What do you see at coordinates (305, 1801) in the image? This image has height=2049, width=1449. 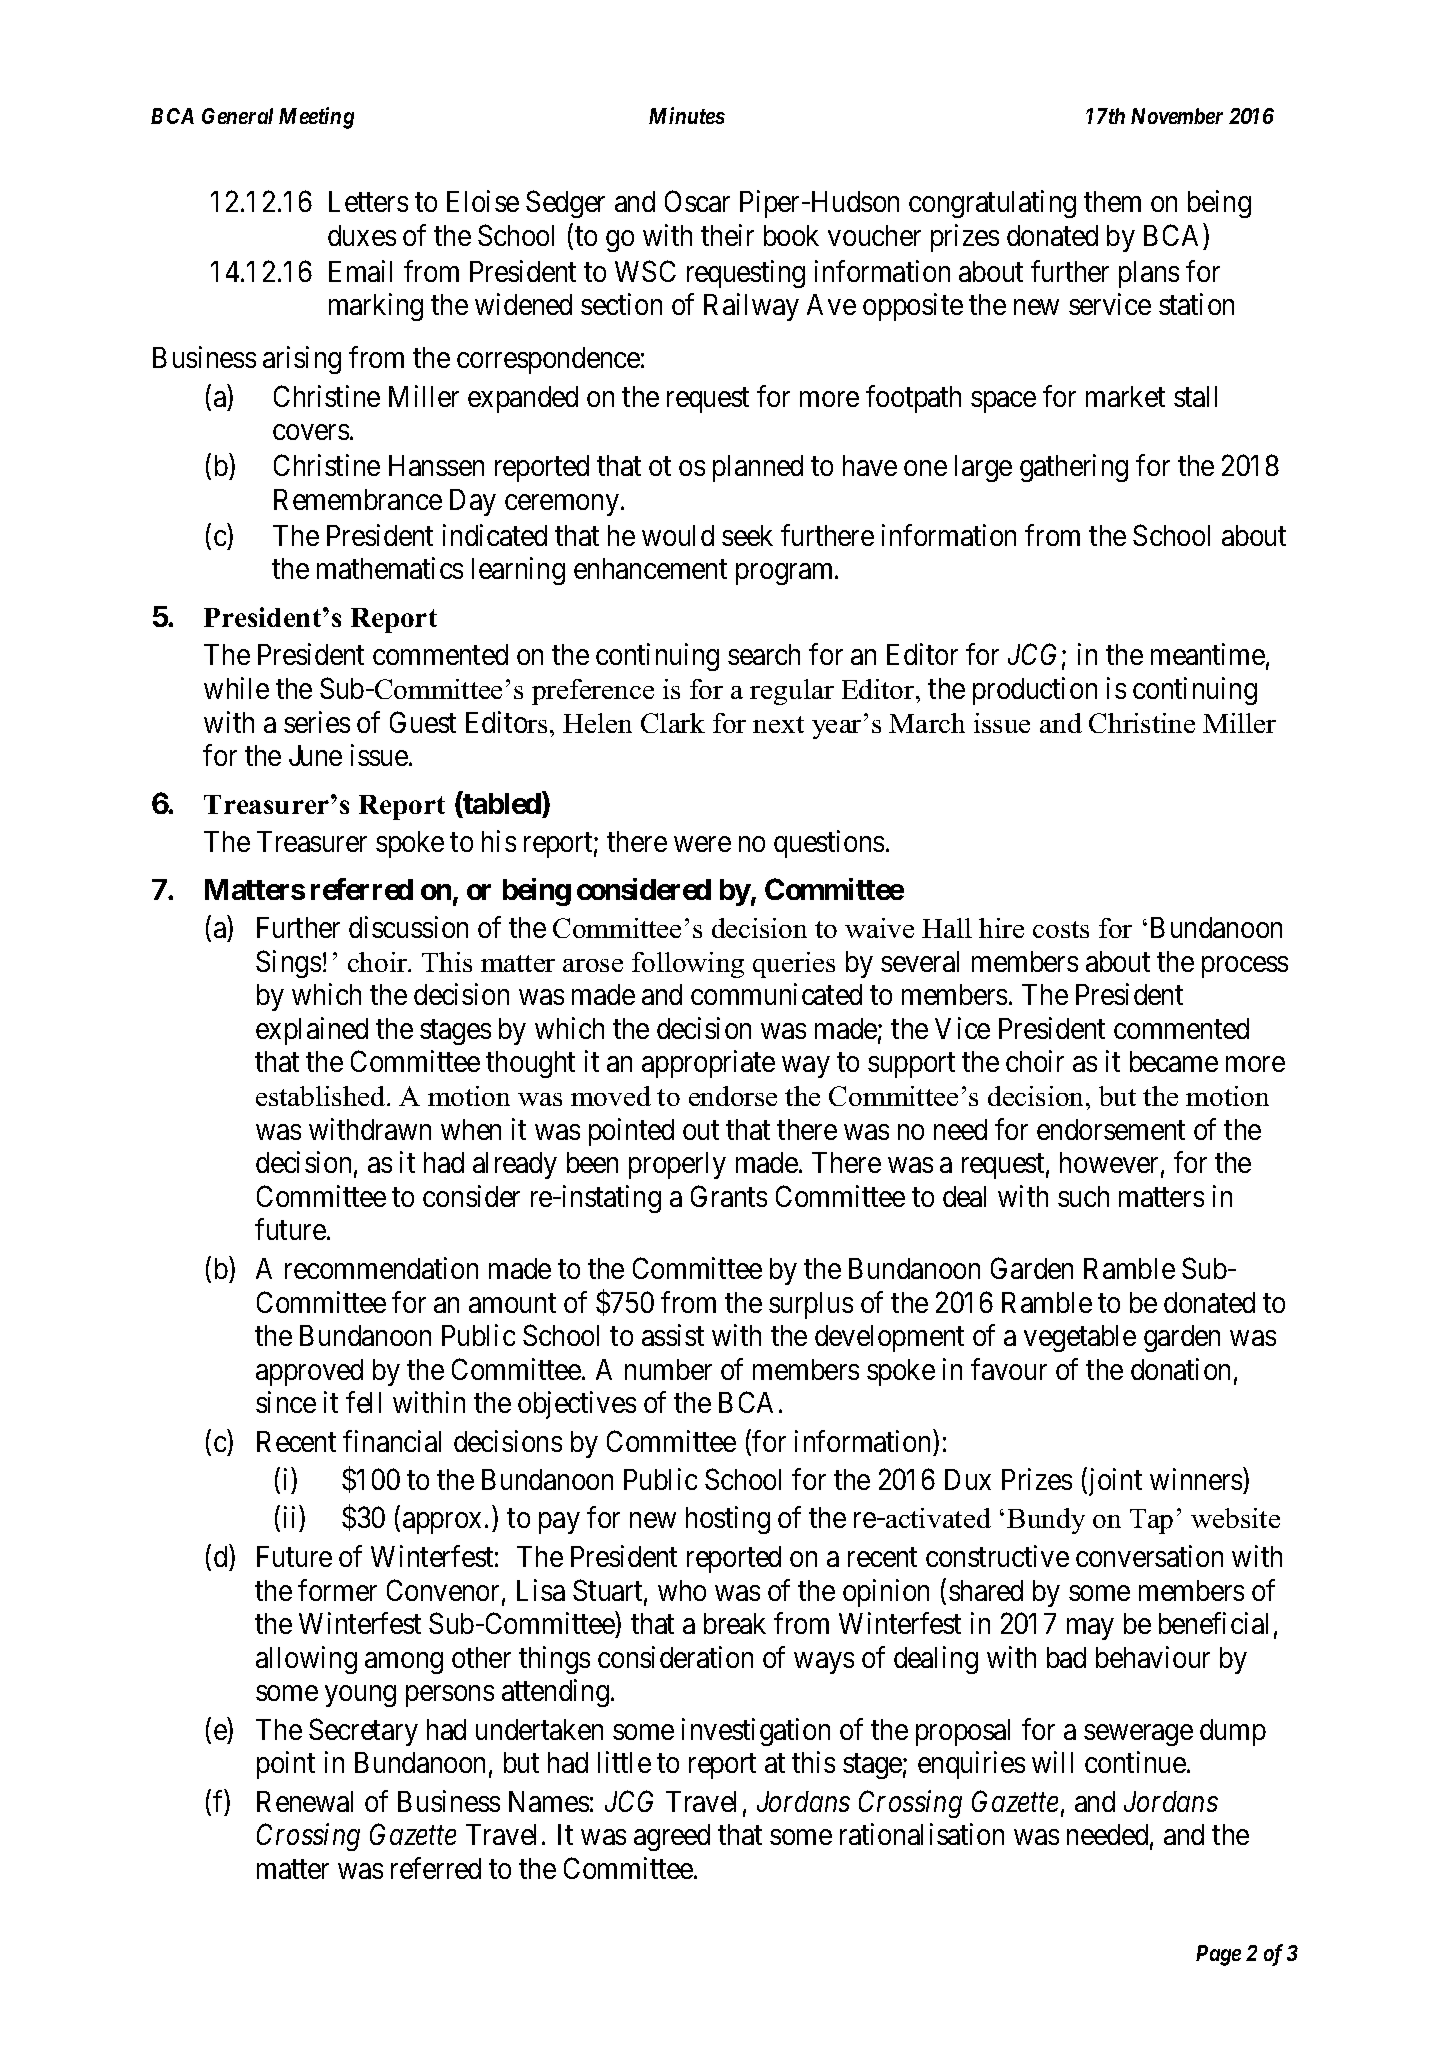 I see `Renewal` at bounding box center [305, 1801].
